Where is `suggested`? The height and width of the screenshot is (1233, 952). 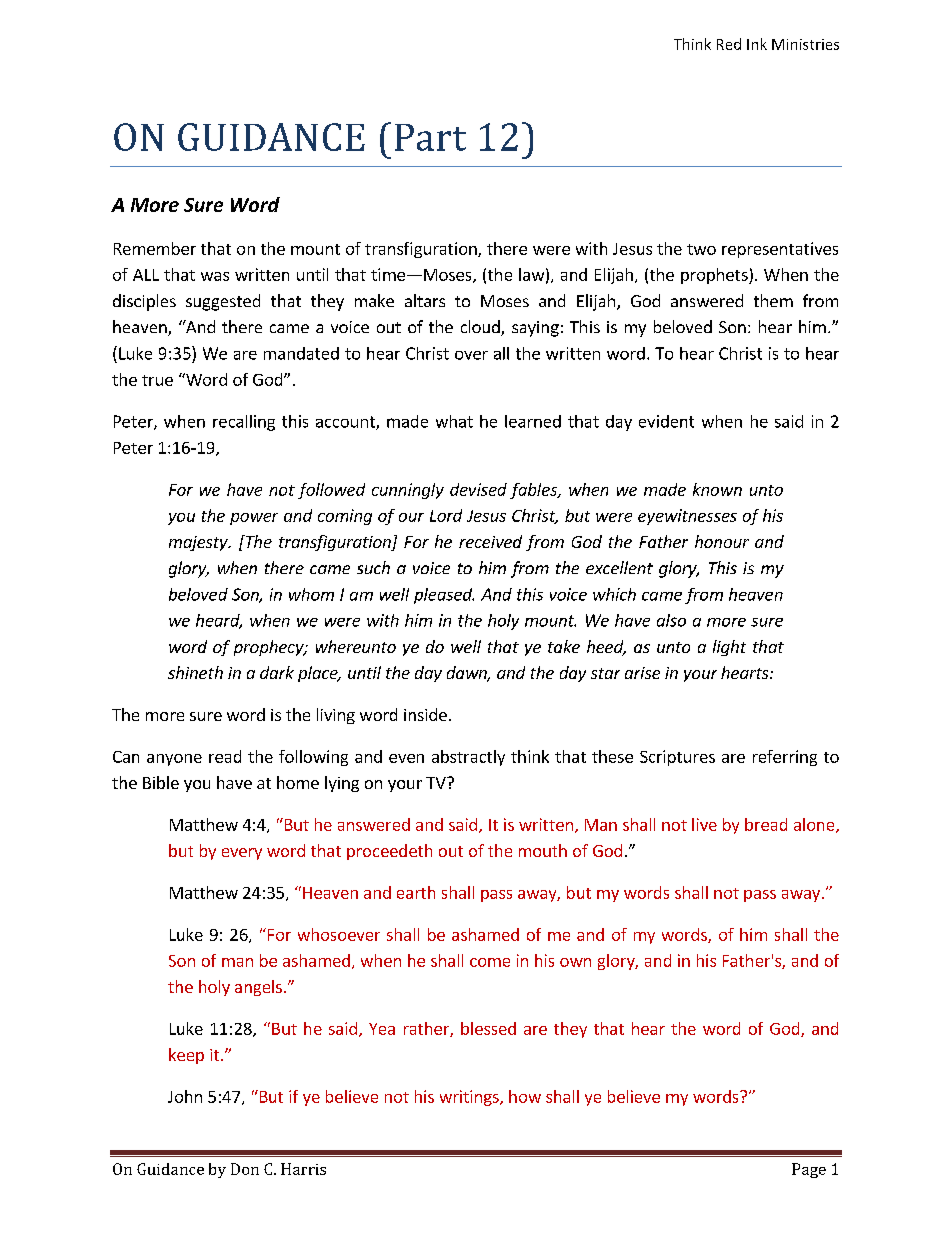
suggested is located at coordinates (223, 302).
